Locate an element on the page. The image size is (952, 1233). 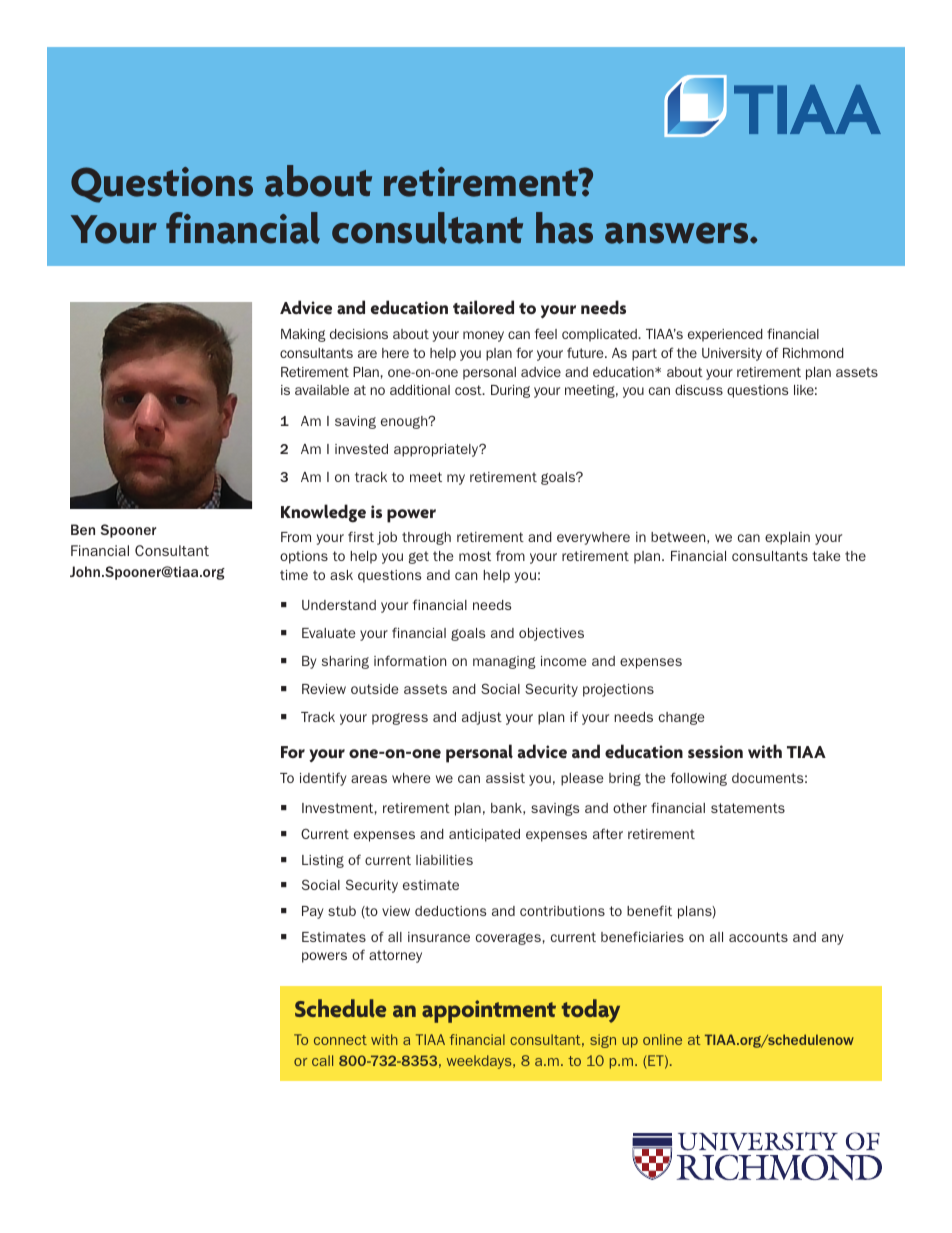
please is located at coordinates (582, 779).
